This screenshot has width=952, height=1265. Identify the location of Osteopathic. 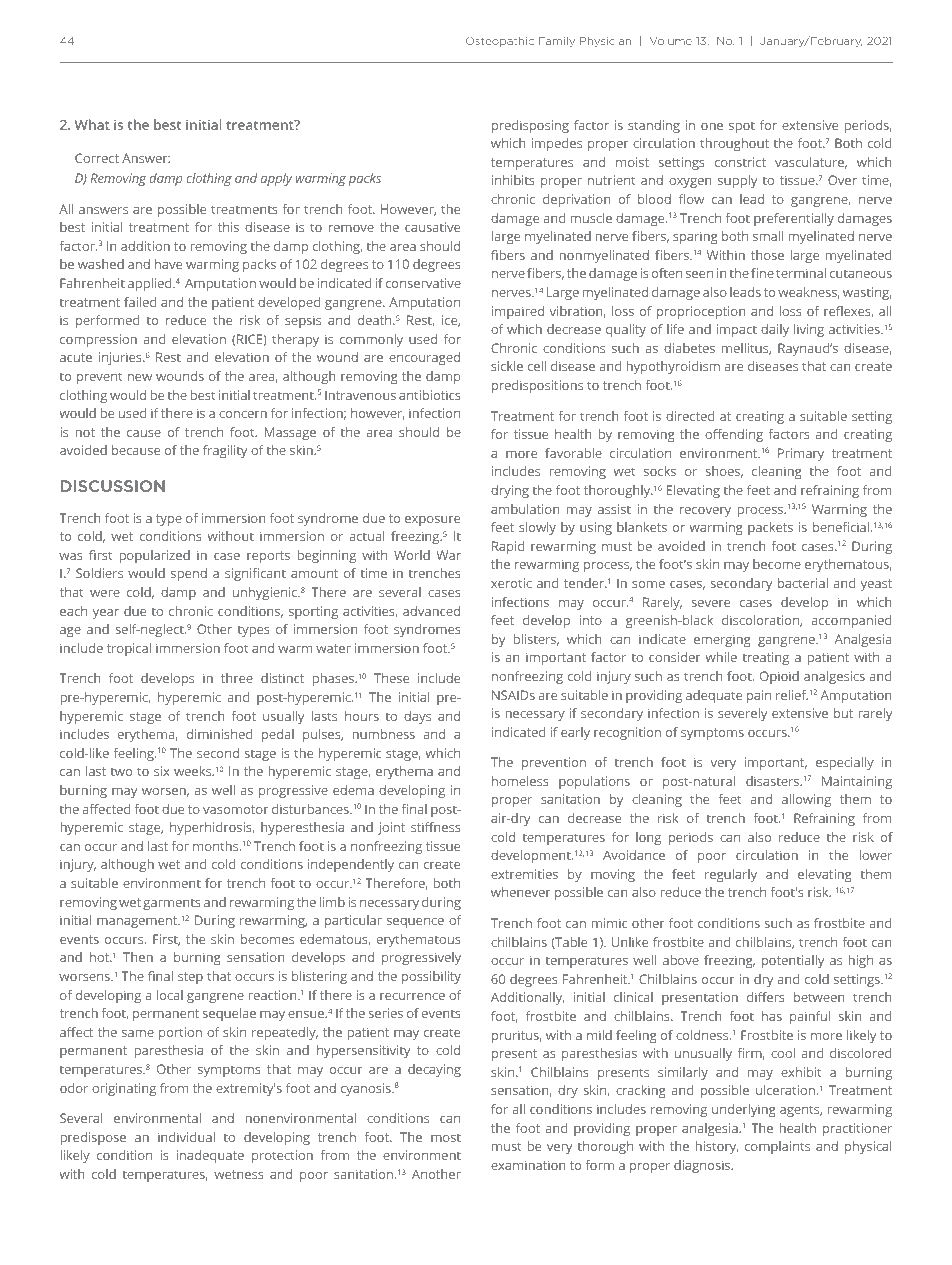
(500, 42).
